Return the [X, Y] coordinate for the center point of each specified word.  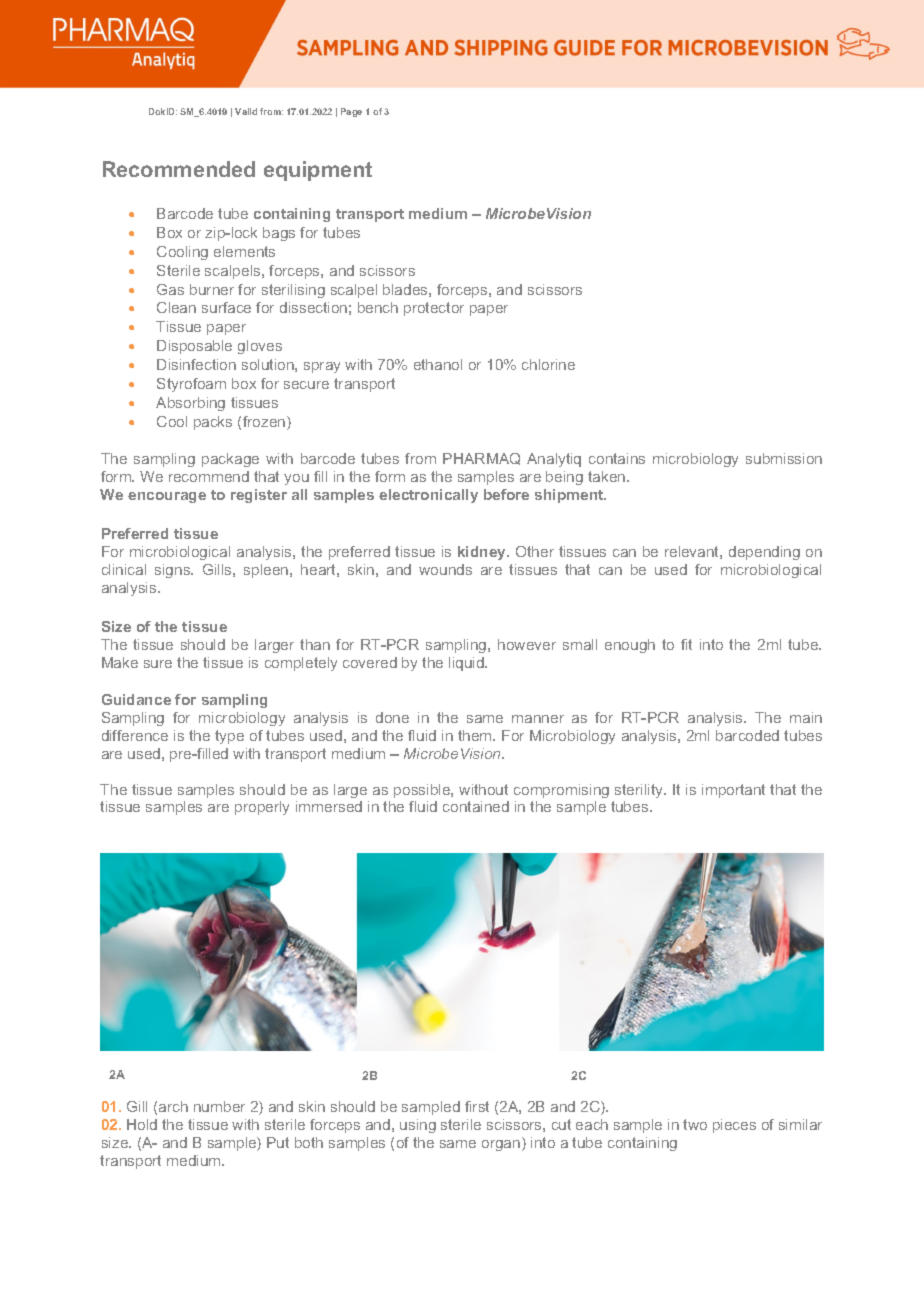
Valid [246, 111]
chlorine [548, 364]
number [219, 1106]
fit [686, 644]
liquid [467, 664]
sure [158, 664]
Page [351, 112]
